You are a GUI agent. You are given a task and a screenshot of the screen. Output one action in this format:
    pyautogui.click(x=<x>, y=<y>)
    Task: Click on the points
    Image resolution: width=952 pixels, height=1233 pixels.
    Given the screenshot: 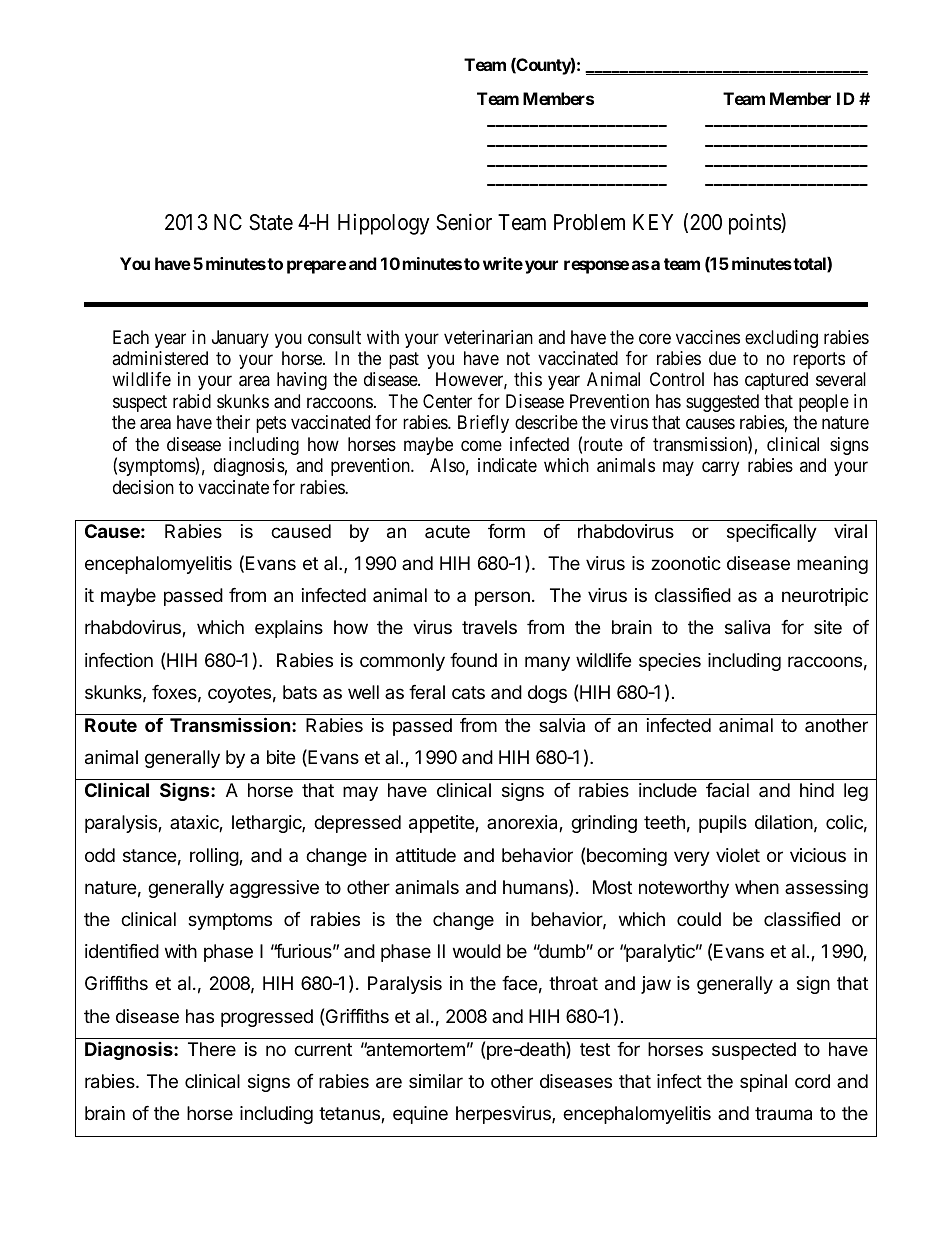 What is the action you would take?
    pyautogui.click(x=755, y=224)
